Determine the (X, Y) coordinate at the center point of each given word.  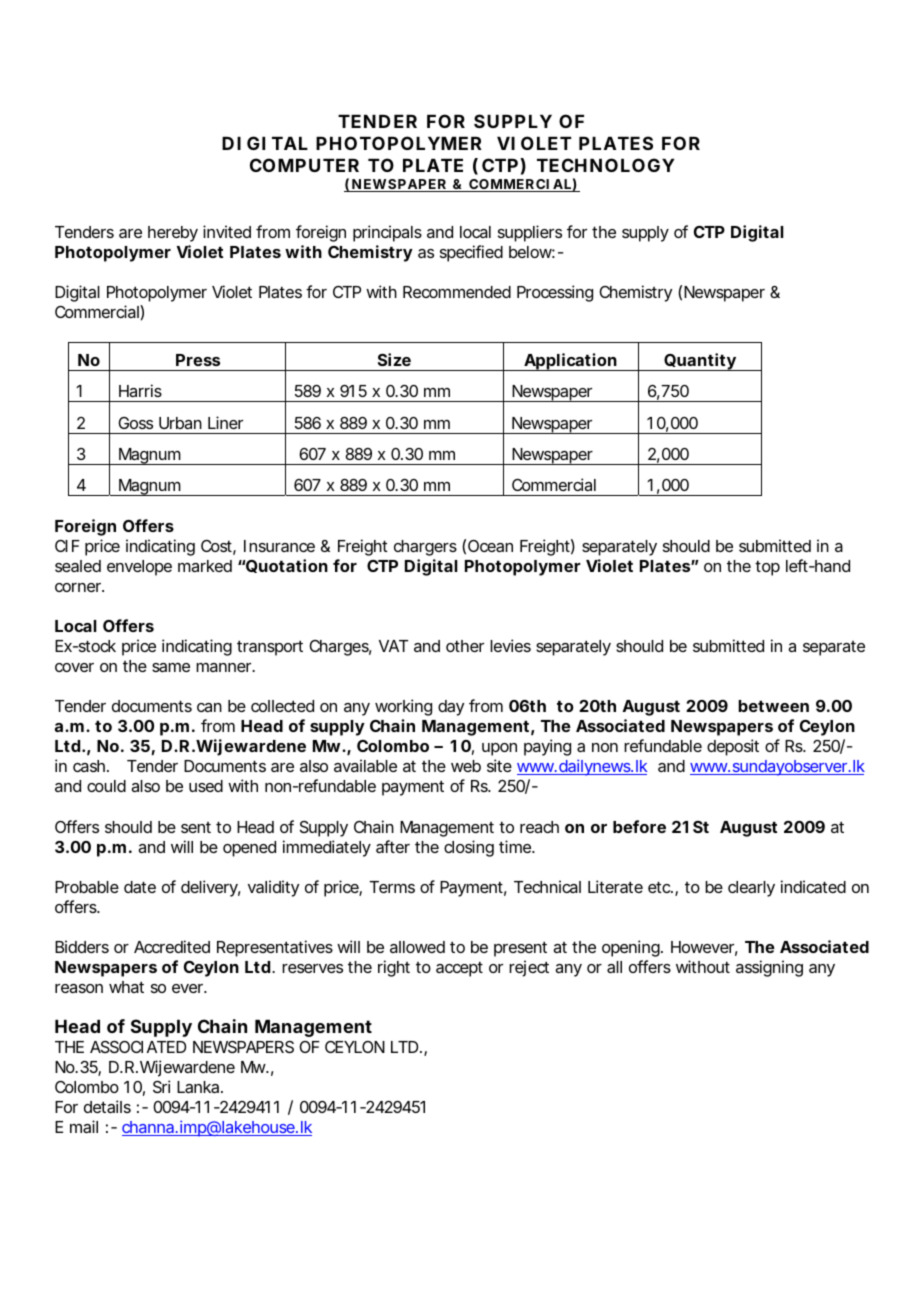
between (773, 706)
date (140, 887)
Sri (161, 1086)
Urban (180, 423)
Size (394, 359)
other (465, 646)
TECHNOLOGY (605, 165)
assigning (769, 968)
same (171, 667)
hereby (173, 234)
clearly (751, 889)
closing (469, 848)
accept (459, 969)
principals (387, 233)
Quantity (700, 362)
